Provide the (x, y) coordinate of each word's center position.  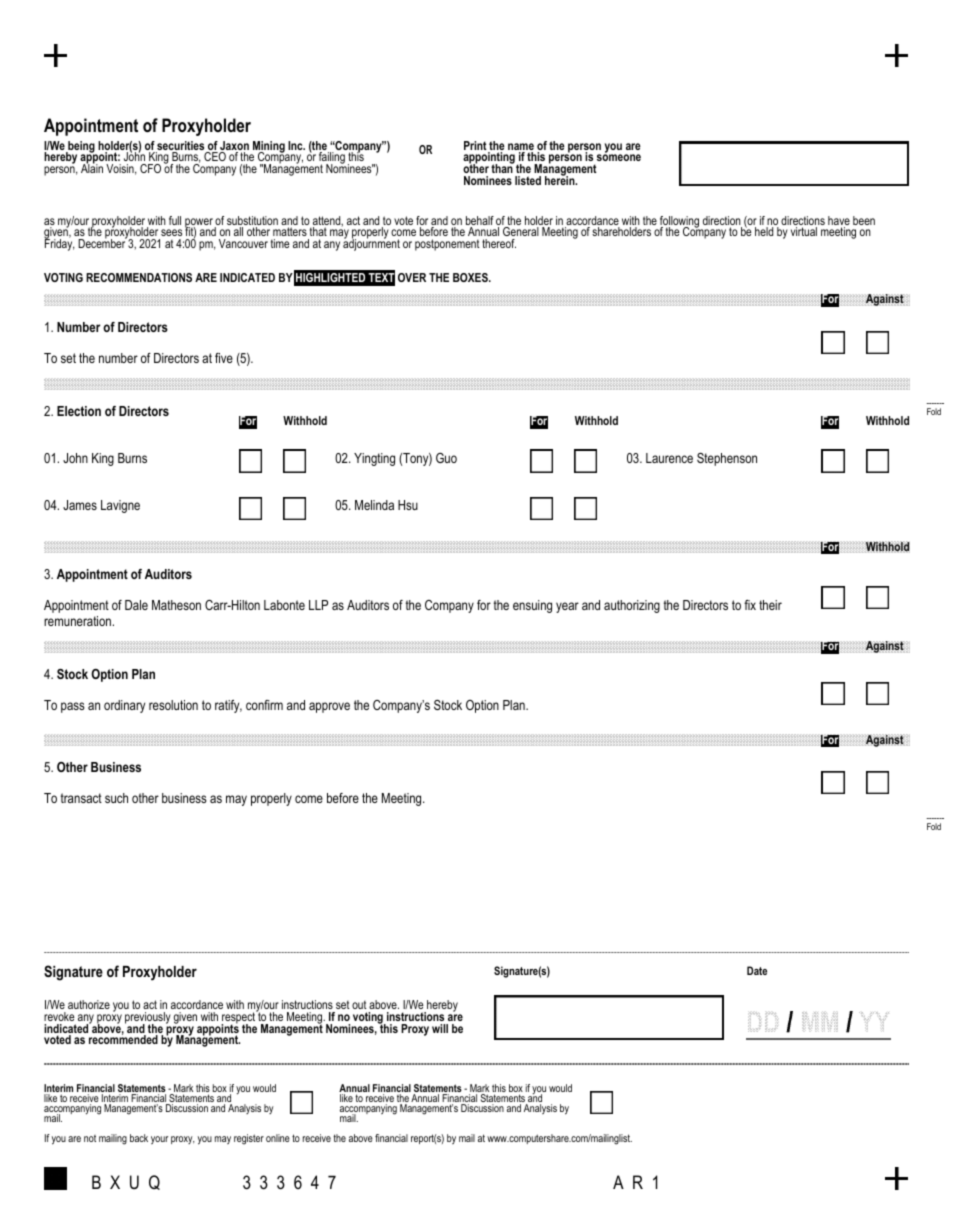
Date (757, 970)
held (764, 231)
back (139, 1138)
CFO (150, 168)
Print (475, 145)
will (440, 1028)
